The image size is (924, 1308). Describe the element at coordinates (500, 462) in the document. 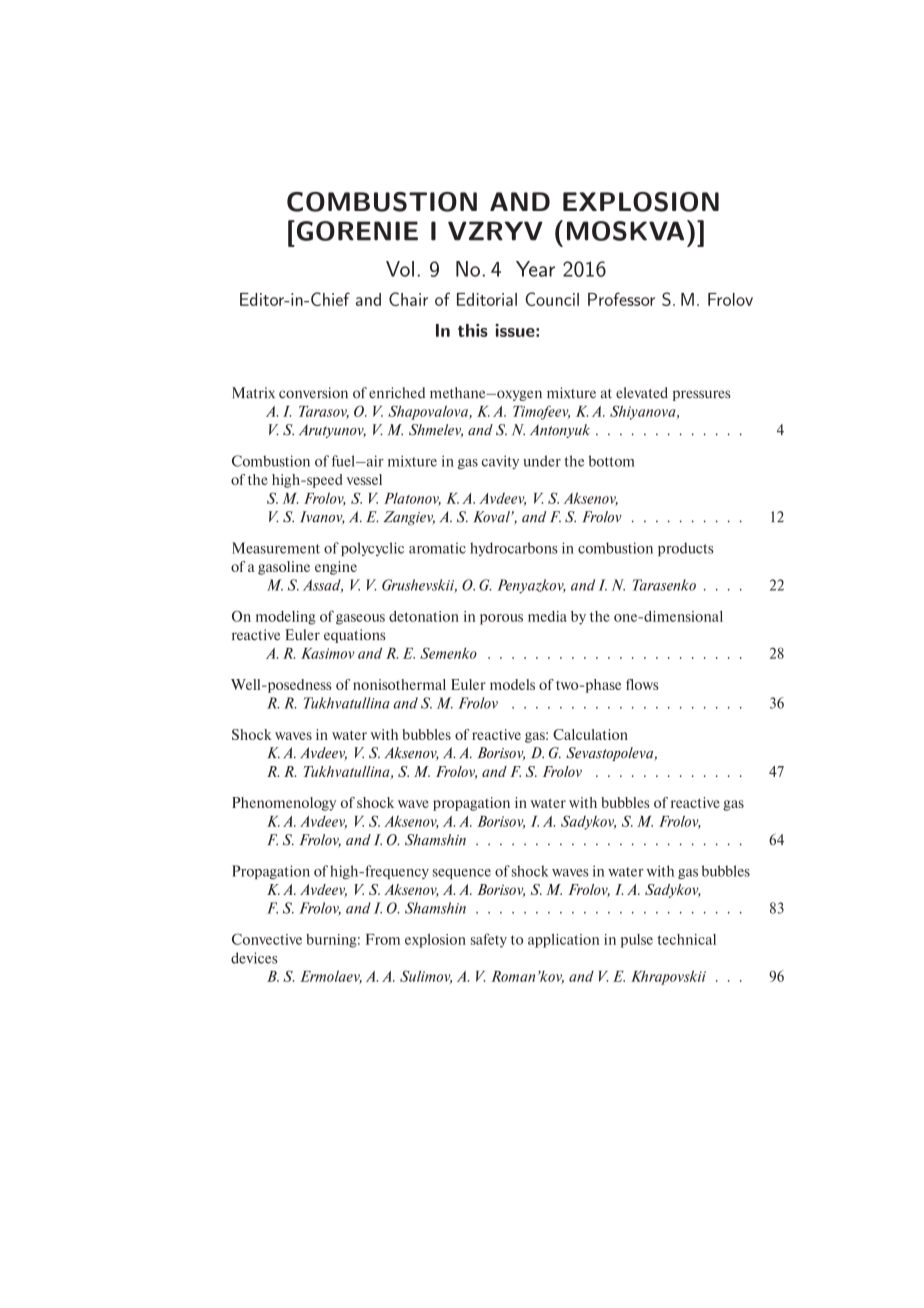

I see `cavity` at that location.
